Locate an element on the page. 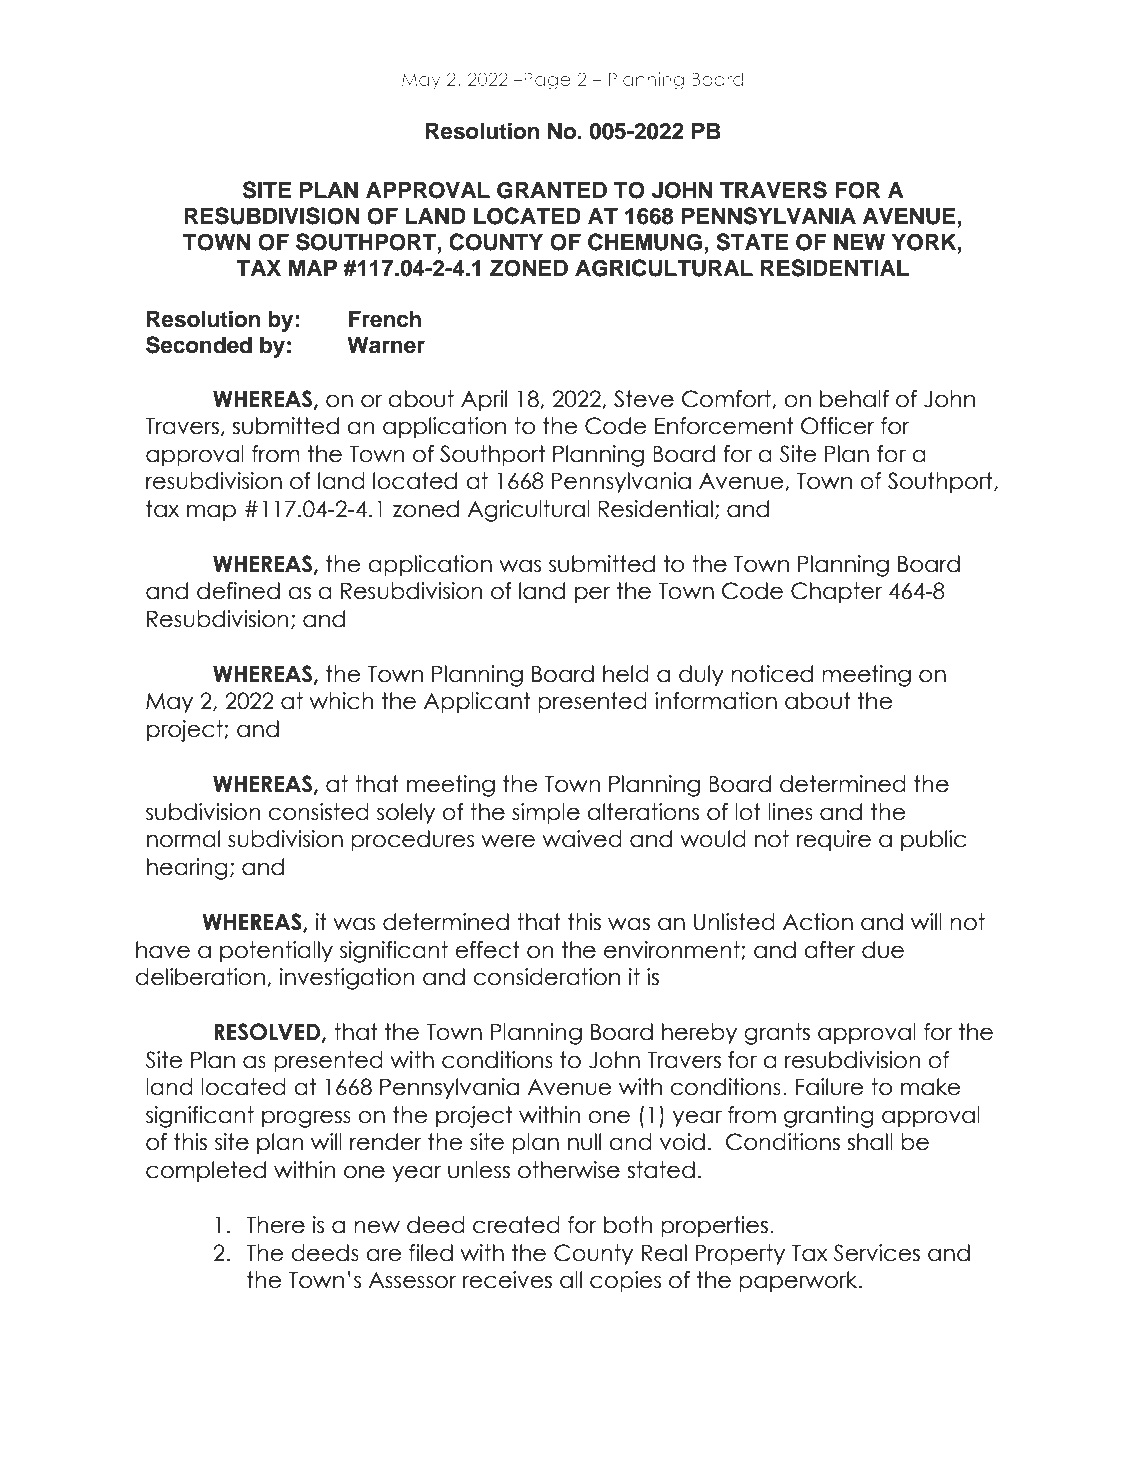 The height and width of the image is (1483, 1146). Page is located at coordinates (546, 81).
